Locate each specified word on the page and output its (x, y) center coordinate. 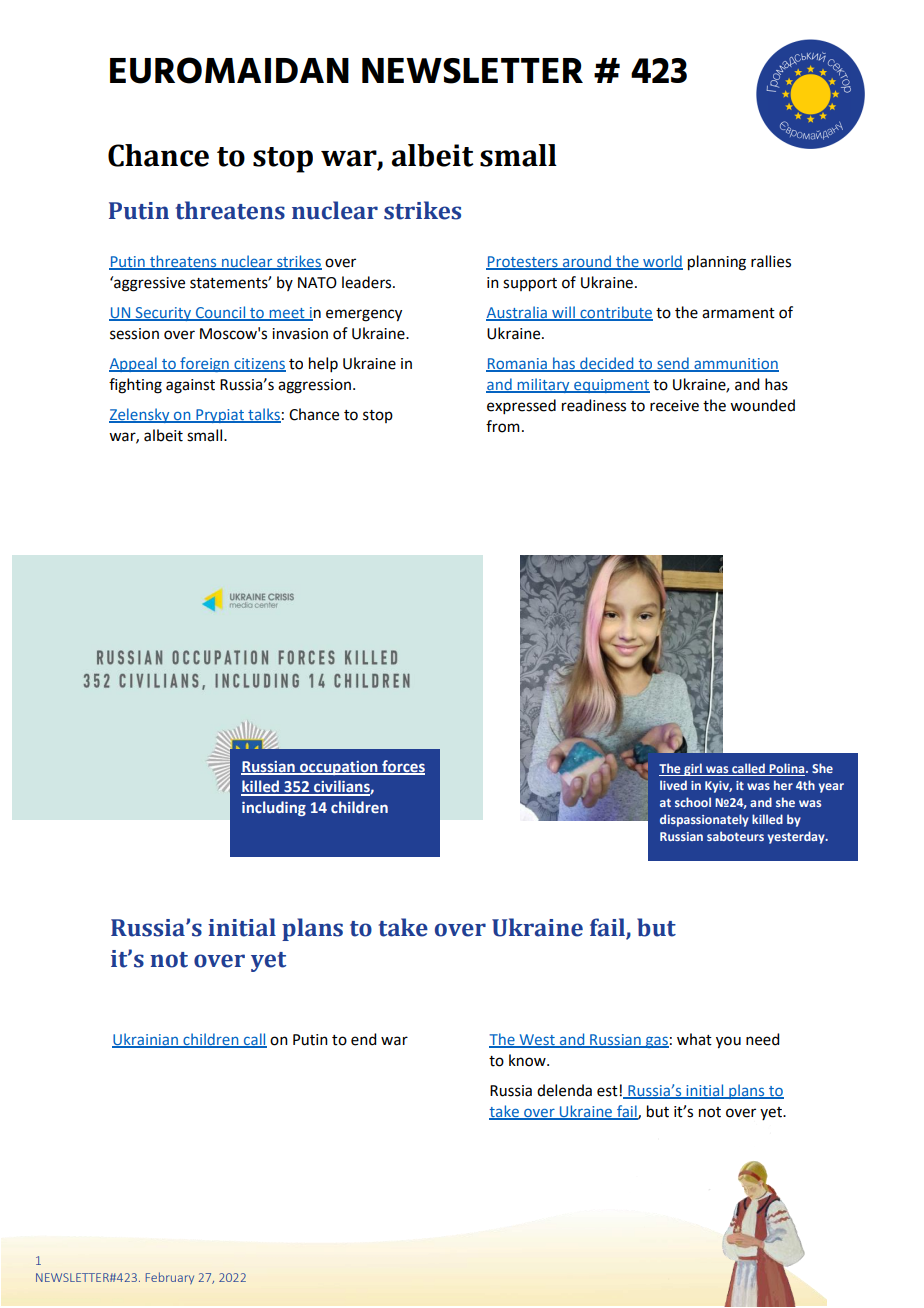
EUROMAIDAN (229, 70)
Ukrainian (146, 1040)
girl (693, 769)
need (762, 1039)
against (190, 386)
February (170, 1278)
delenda (564, 1090)
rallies (771, 261)
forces (402, 767)
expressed (521, 406)
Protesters (523, 262)
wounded (762, 405)
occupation (339, 768)
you (728, 1042)
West (537, 1041)
